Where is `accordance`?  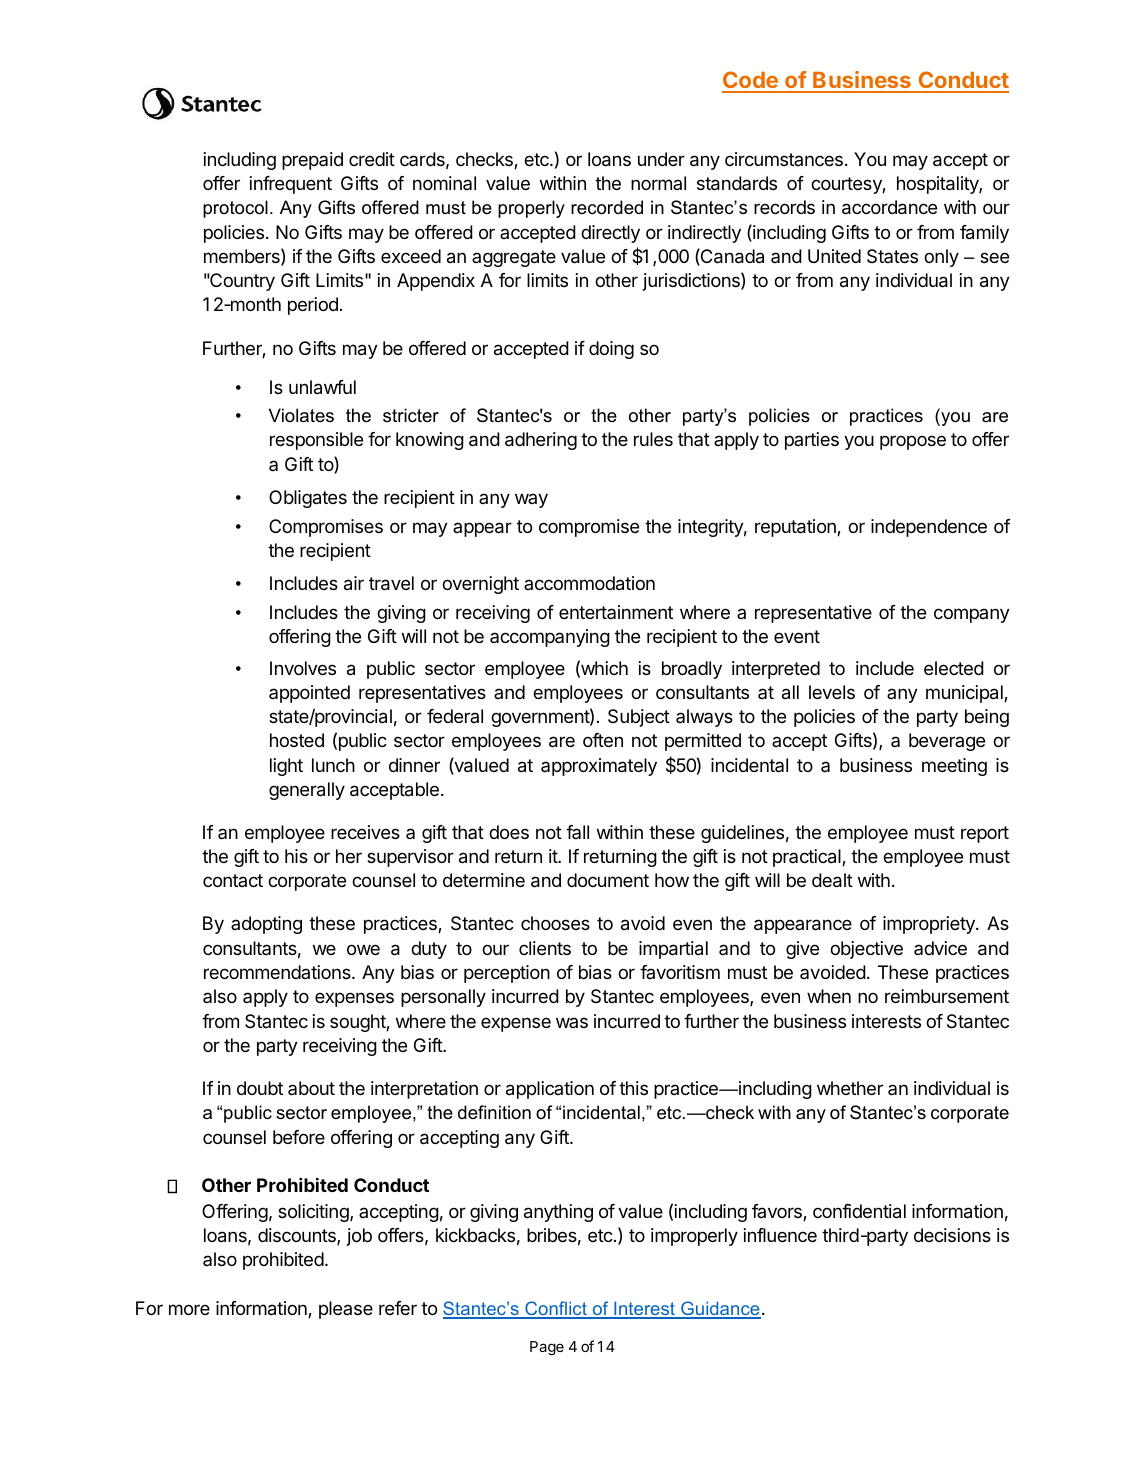 accordance is located at coordinates (889, 207).
